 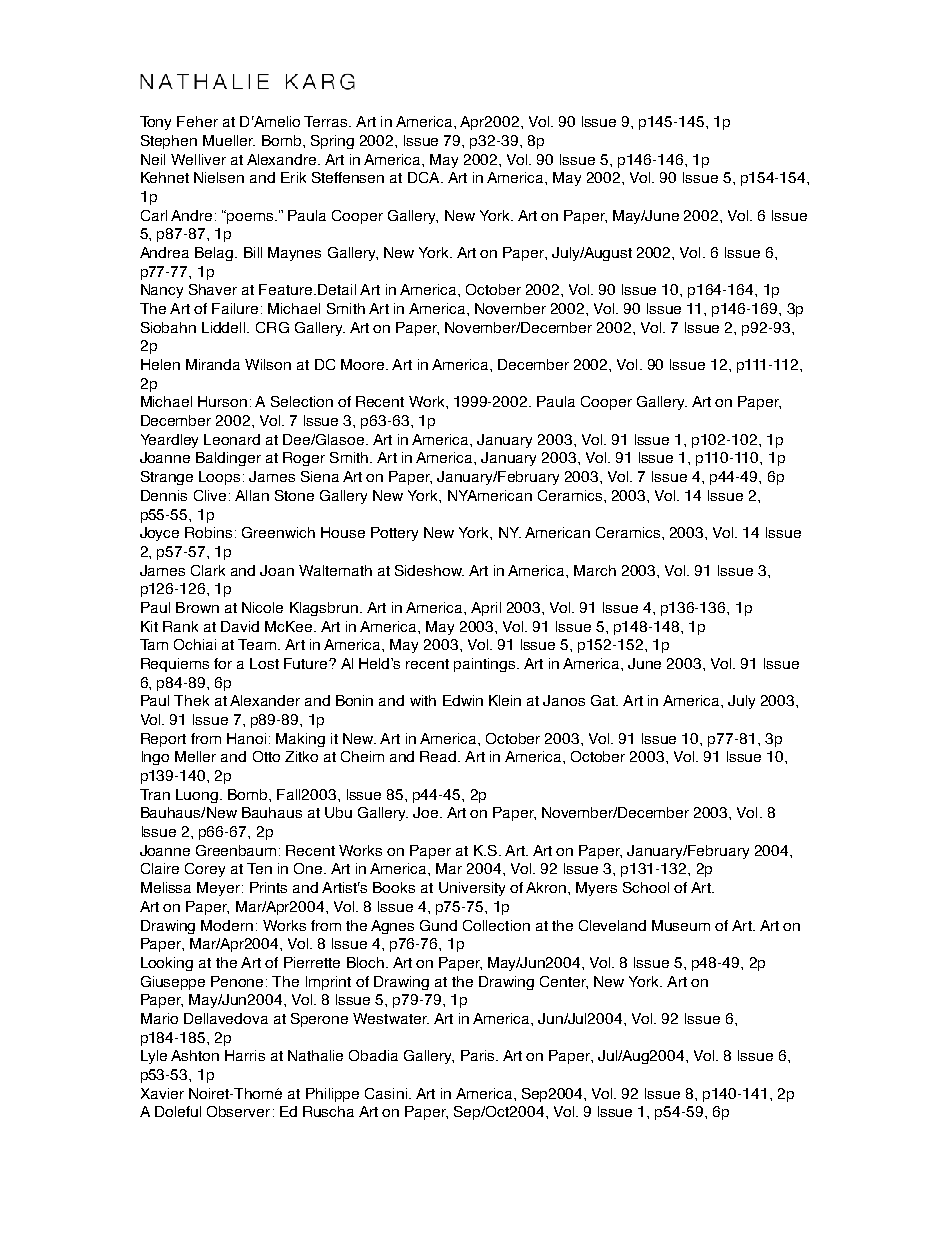 What do you see at coordinates (213, 364) in the page?
I see `Miranda` at bounding box center [213, 364].
